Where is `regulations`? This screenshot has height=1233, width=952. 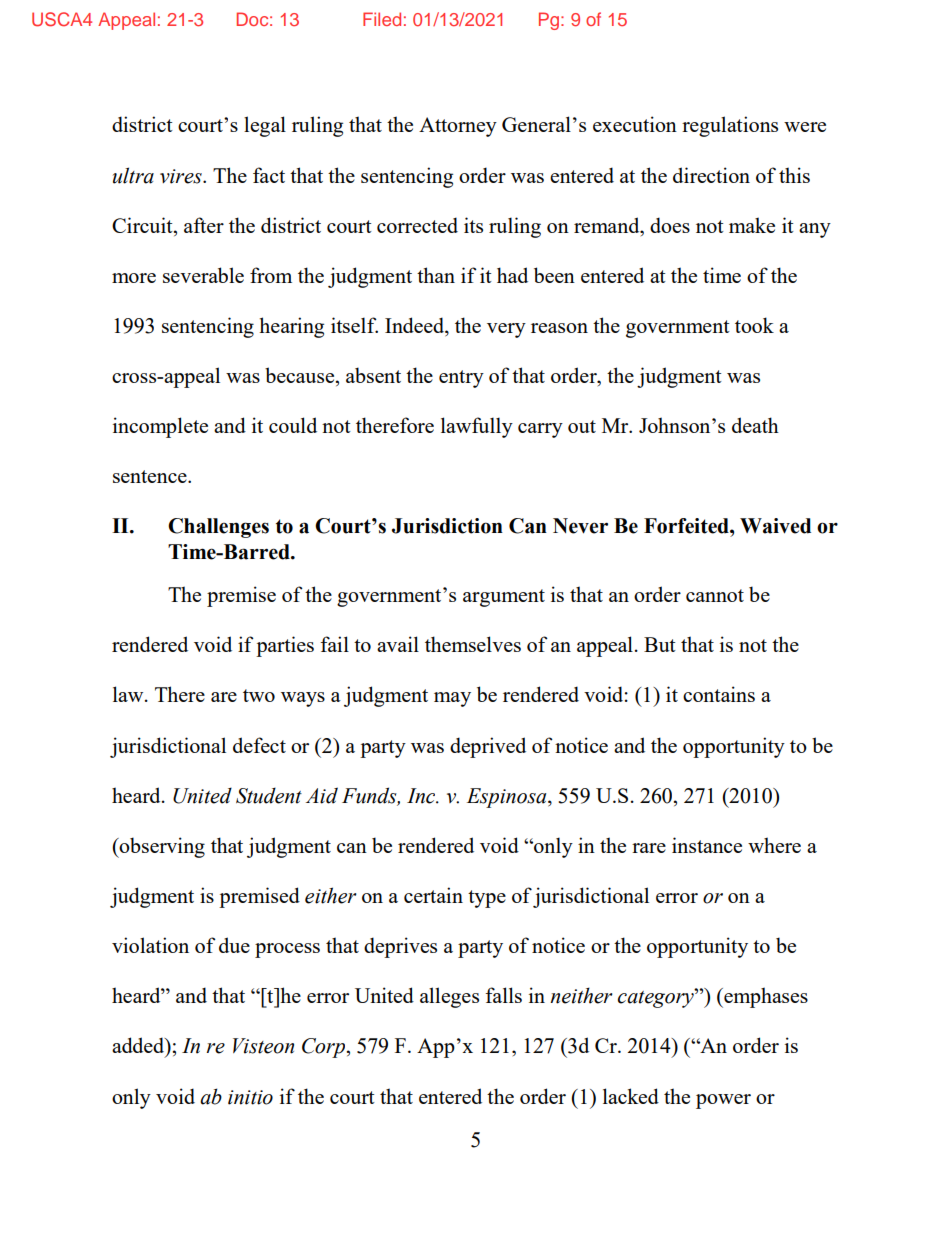
regulations is located at coordinates (730, 126).
